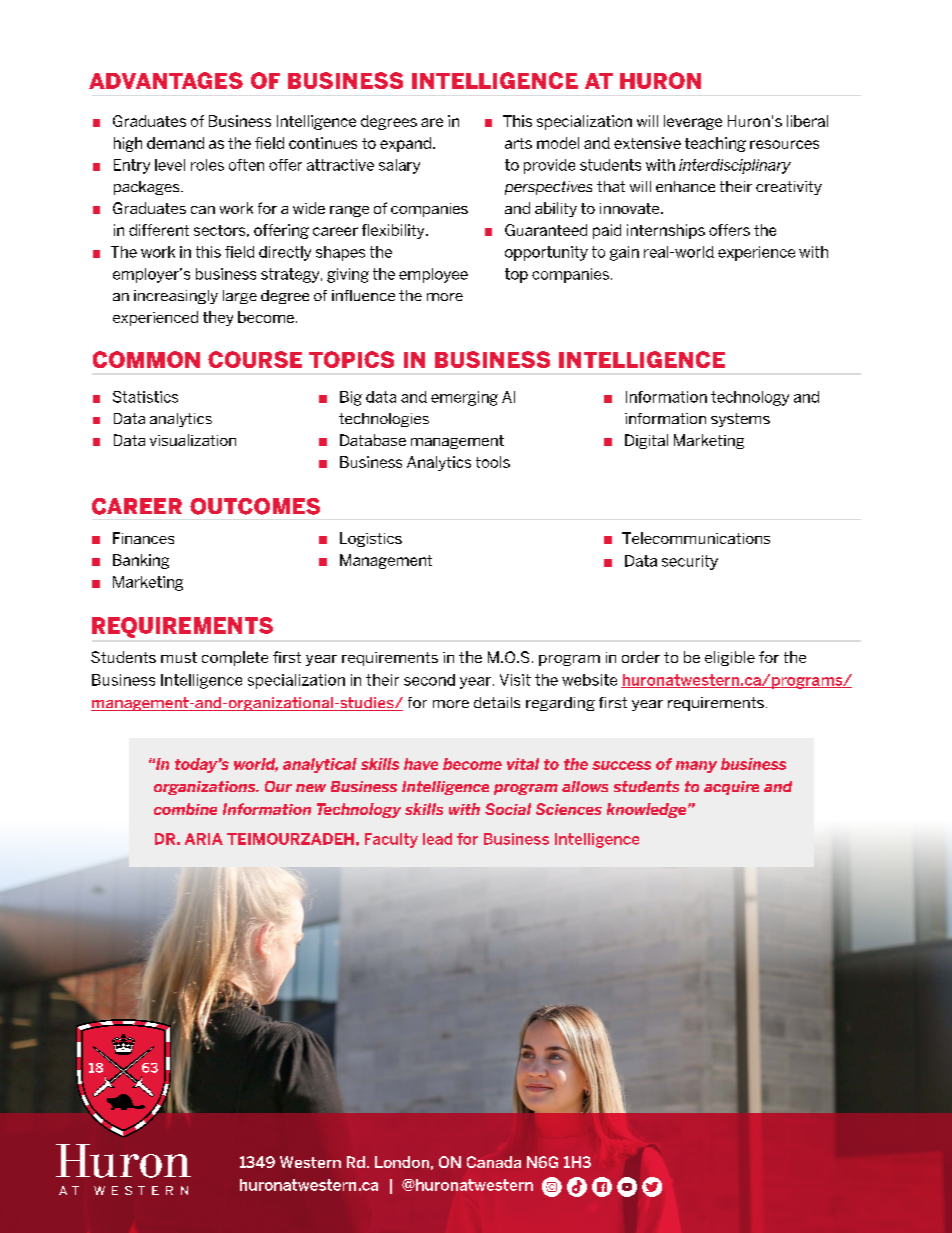 The height and width of the screenshot is (1233, 952). I want to click on London, so click(402, 1162).
